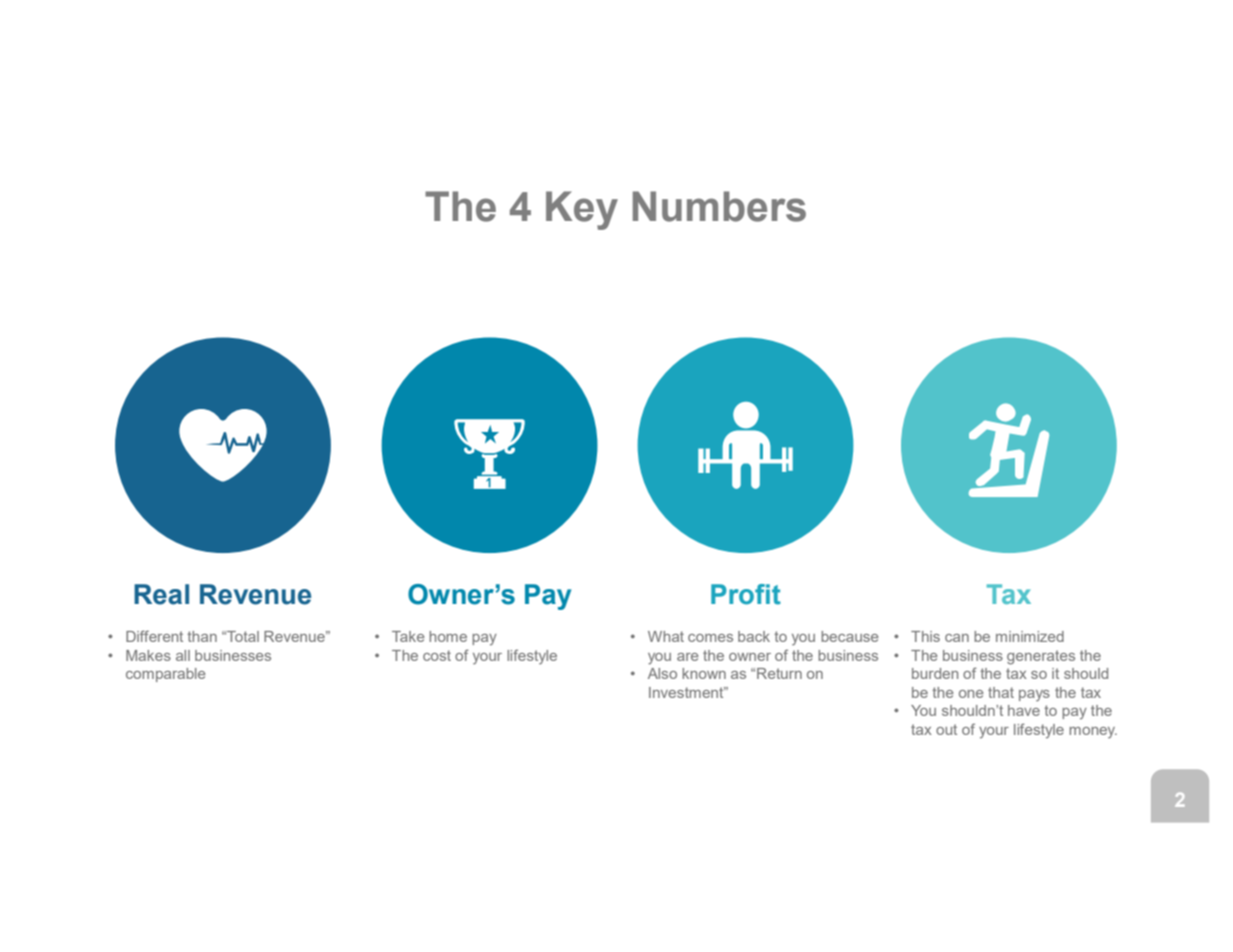 This screenshot has width=1233, height=952. What do you see at coordinates (925, 636) in the screenshot?
I see `This` at bounding box center [925, 636].
